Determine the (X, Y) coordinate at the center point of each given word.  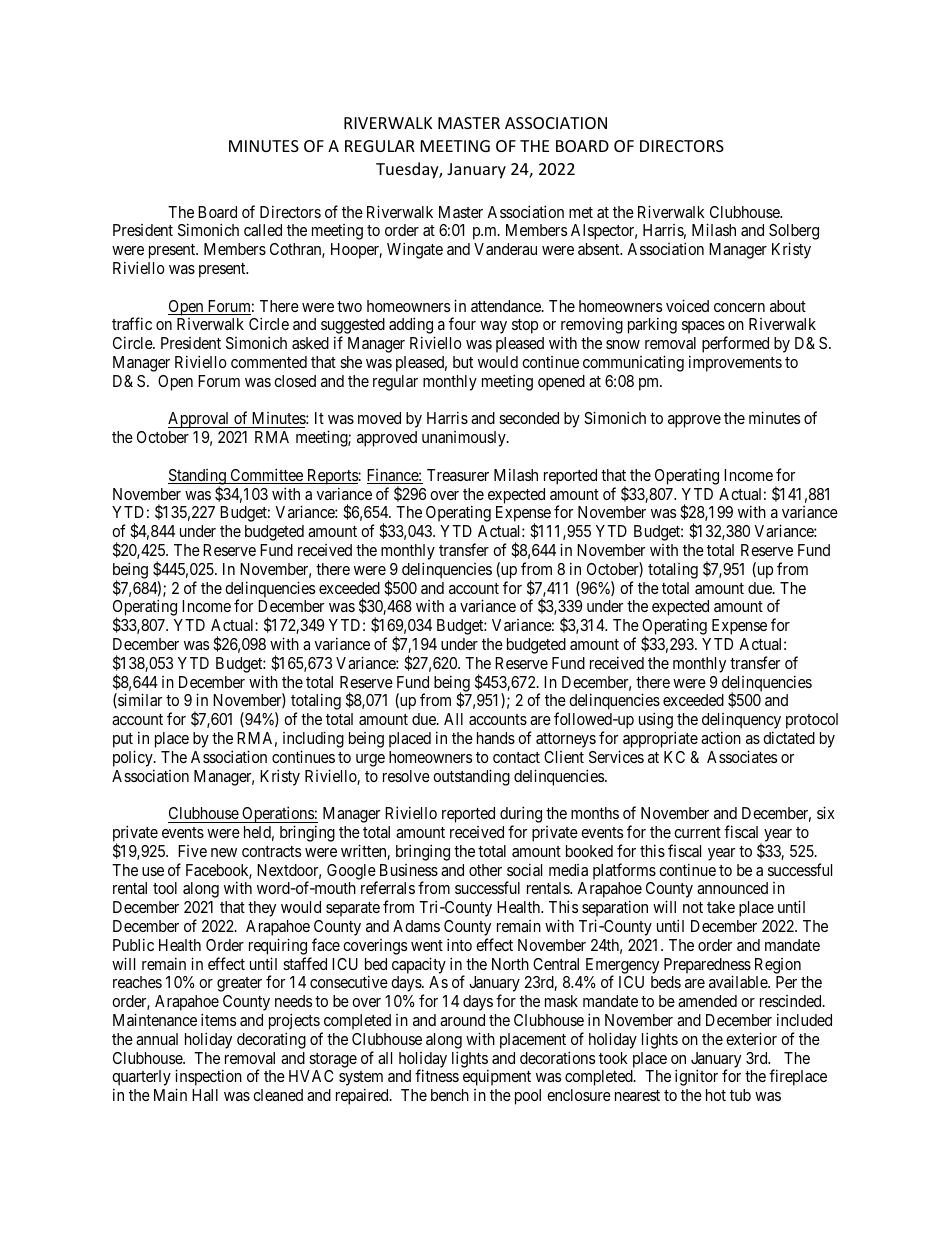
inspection (208, 1079)
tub (740, 1095)
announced (732, 888)
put (124, 742)
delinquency (741, 722)
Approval (200, 420)
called (263, 230)
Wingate (415, 250)
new (224, 852)
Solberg (794, 233)
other (485, 870)
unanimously (465, 439)
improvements (735, 363)
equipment (497, 1077)
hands (496, 738)
